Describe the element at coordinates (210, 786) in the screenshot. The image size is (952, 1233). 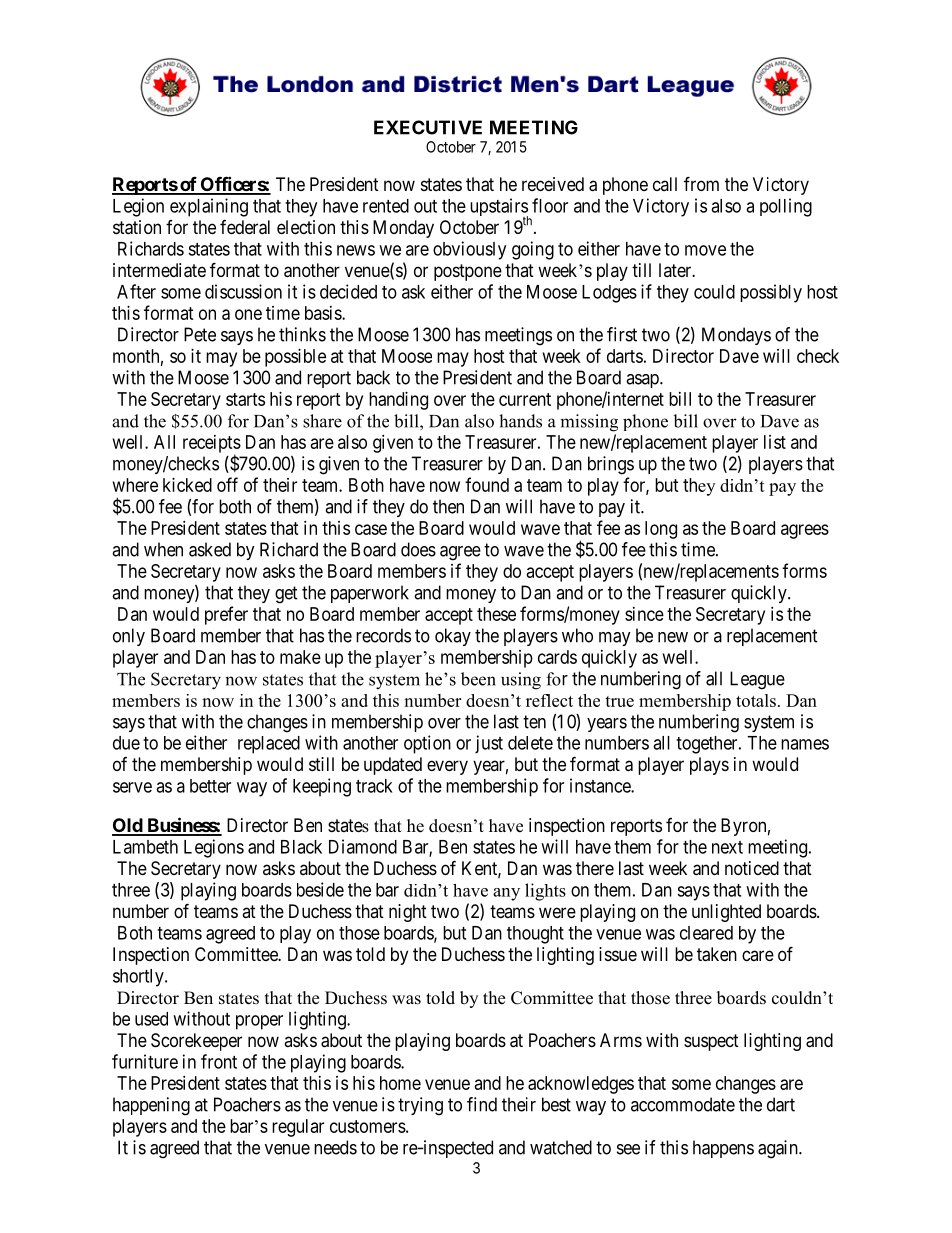
I see `better` at that location.
